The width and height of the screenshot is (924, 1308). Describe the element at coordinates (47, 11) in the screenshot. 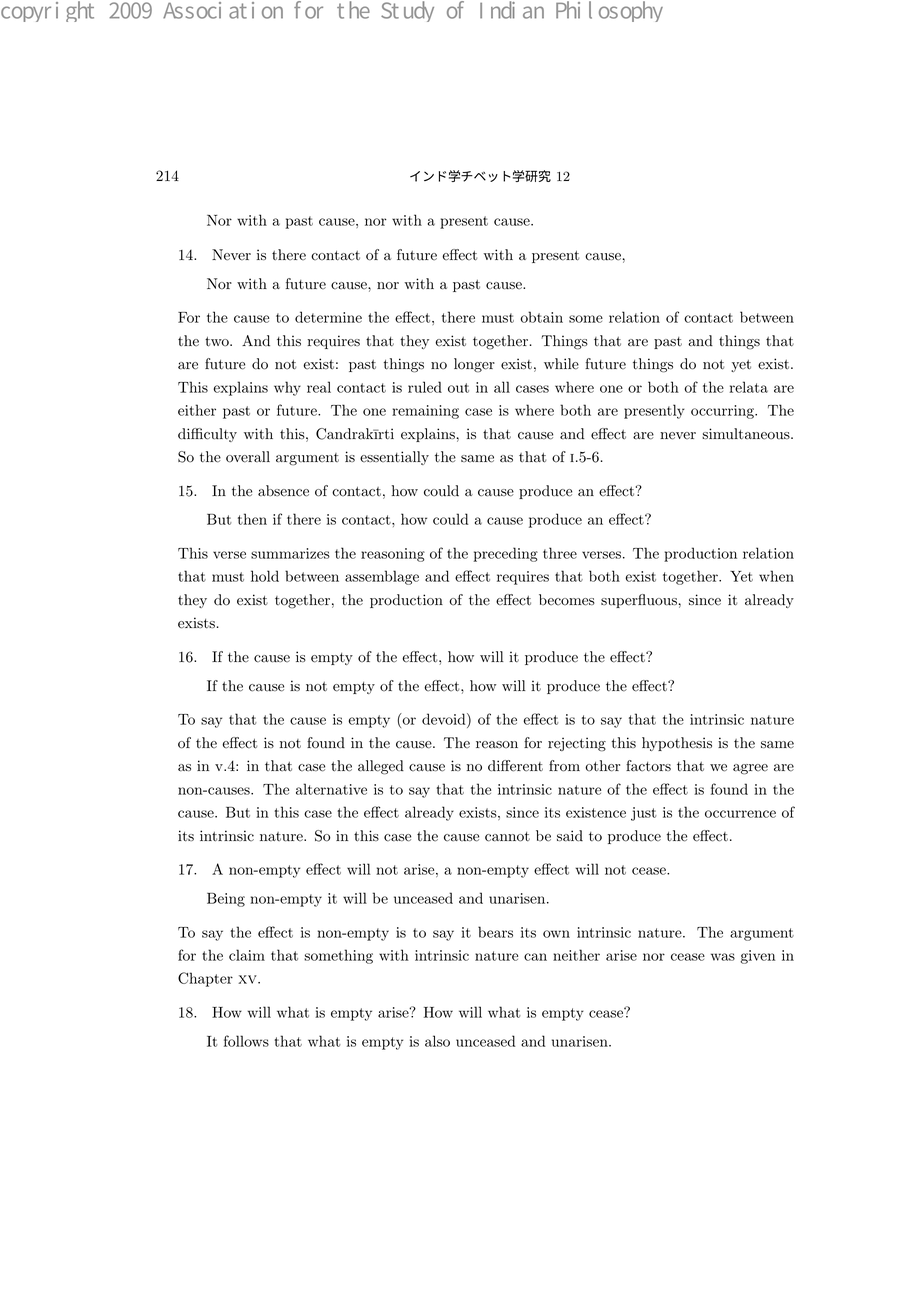

I see `copyright` at that location.
